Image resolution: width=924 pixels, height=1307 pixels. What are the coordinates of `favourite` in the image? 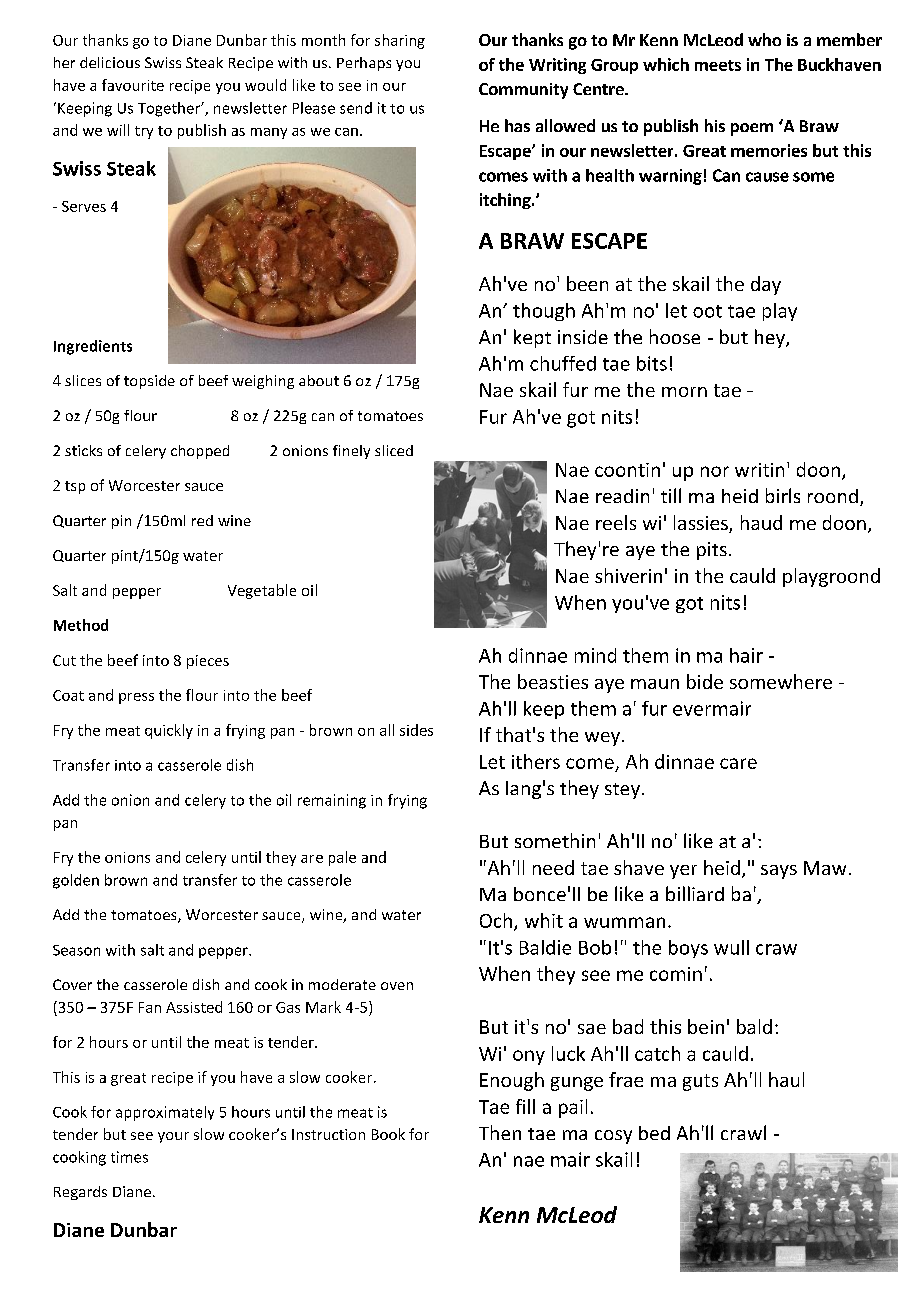 It's located at (133, 85).
